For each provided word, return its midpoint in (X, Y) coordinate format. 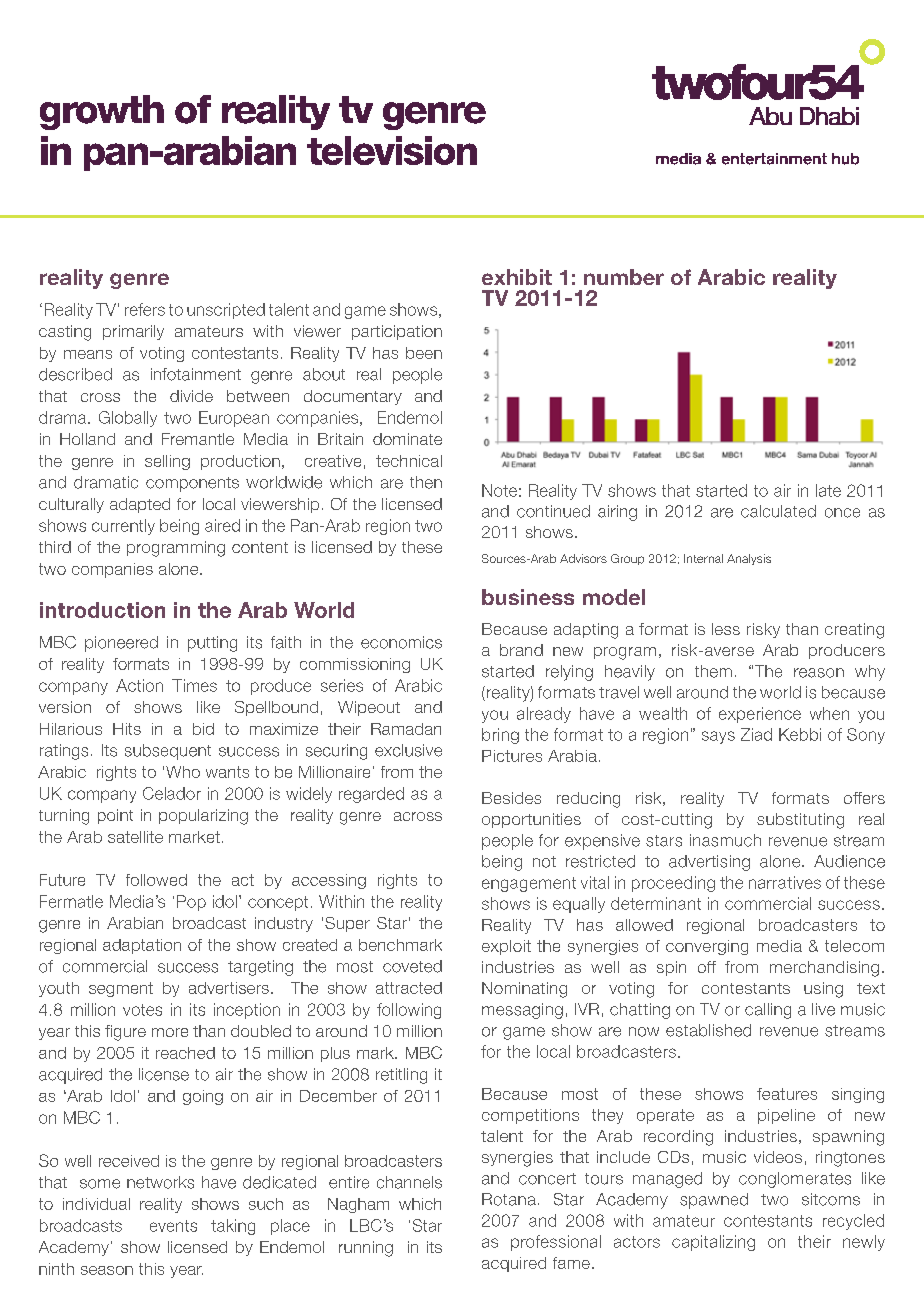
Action (139, 685)
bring (500, 736)
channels (409, 1182)
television (392, 150)
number (624, 277)
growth (102, 112)
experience (760, 715)
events (173, 1226)
